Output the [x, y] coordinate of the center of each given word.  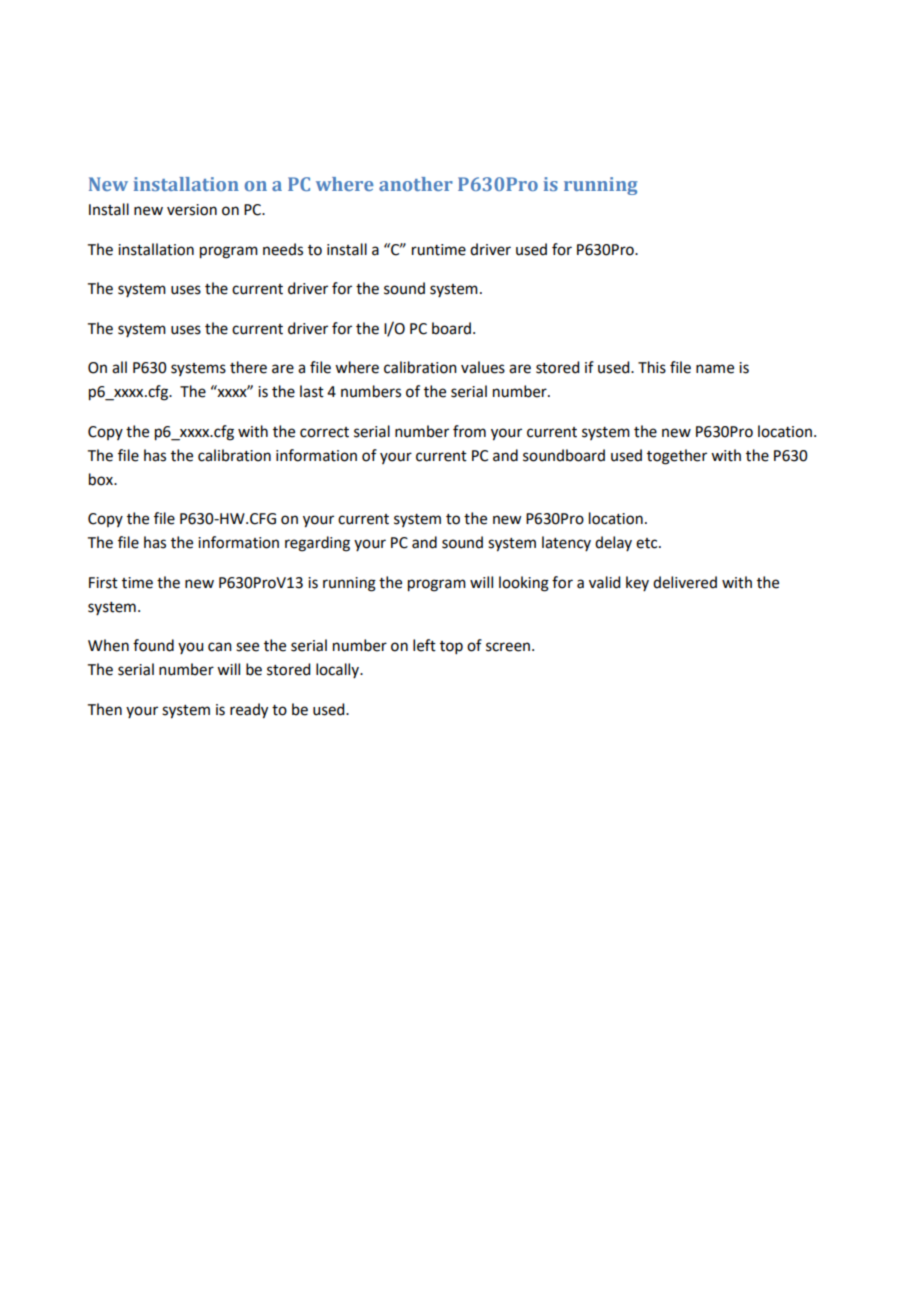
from [469, 431]
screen [509, 647]
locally [338, 670]
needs [283, 249]
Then [105, 709]
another [416, 184]
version [192, 210]
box [102, 479]
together [677, 457]
